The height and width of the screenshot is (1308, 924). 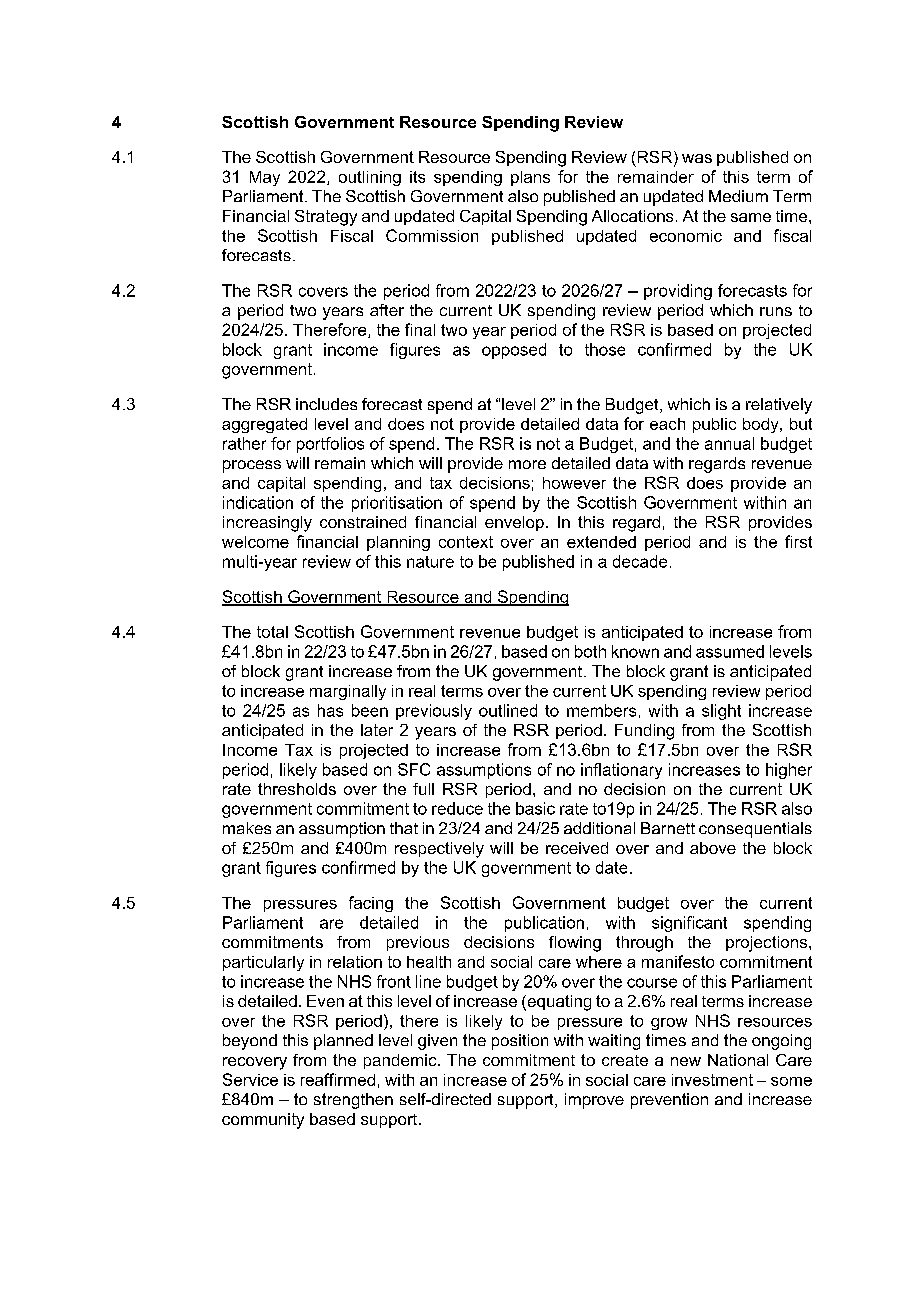 I want to click on total, so click(x=272, y=632).
